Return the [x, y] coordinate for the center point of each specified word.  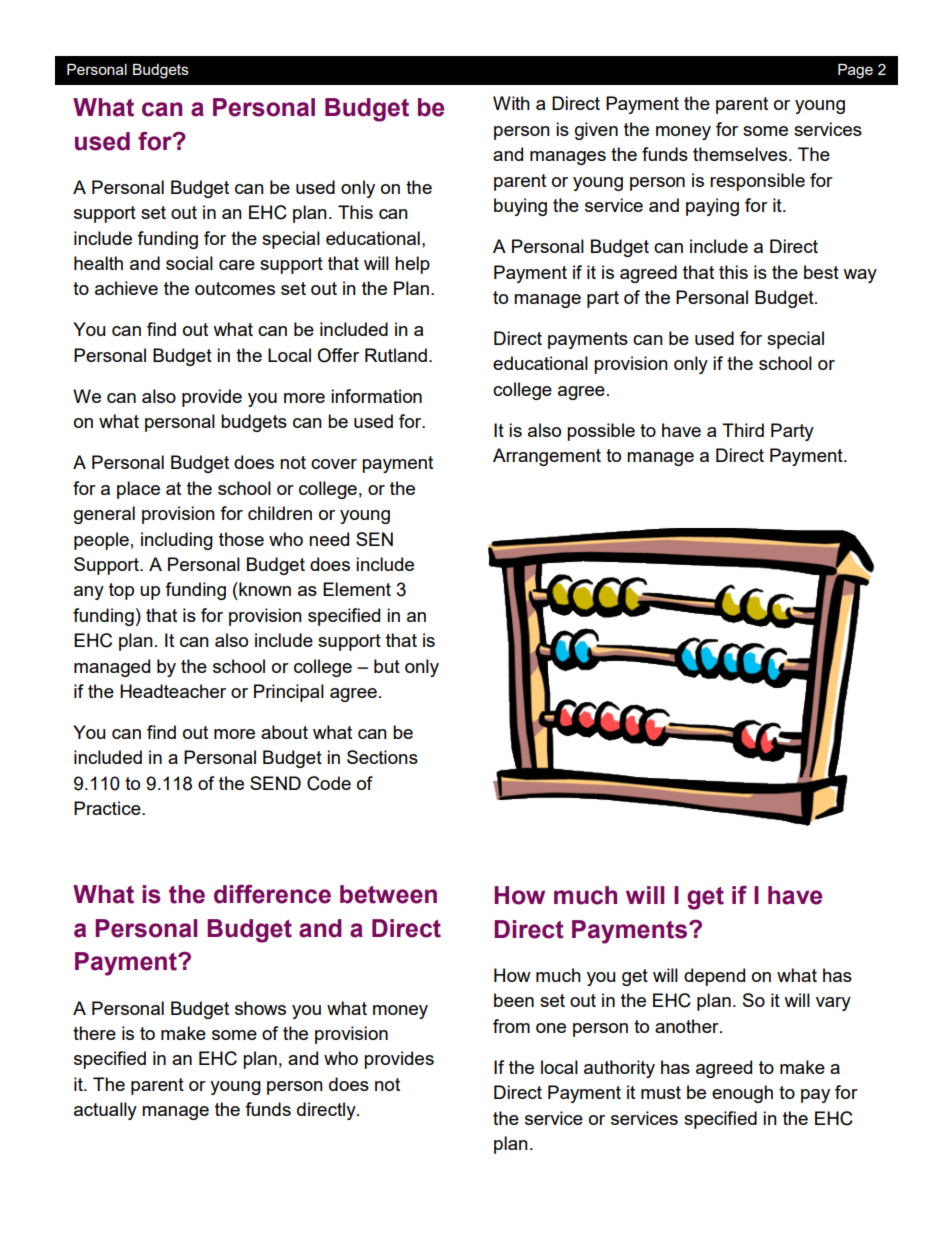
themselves [740, 154]
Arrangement [547, 457]
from [511, 1026]
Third [743, 430]
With [511, 103]
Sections [382, 757]
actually [105, 1111]
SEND [275, 783]
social [189, 263]
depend [714, 977]
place [138, 490]
